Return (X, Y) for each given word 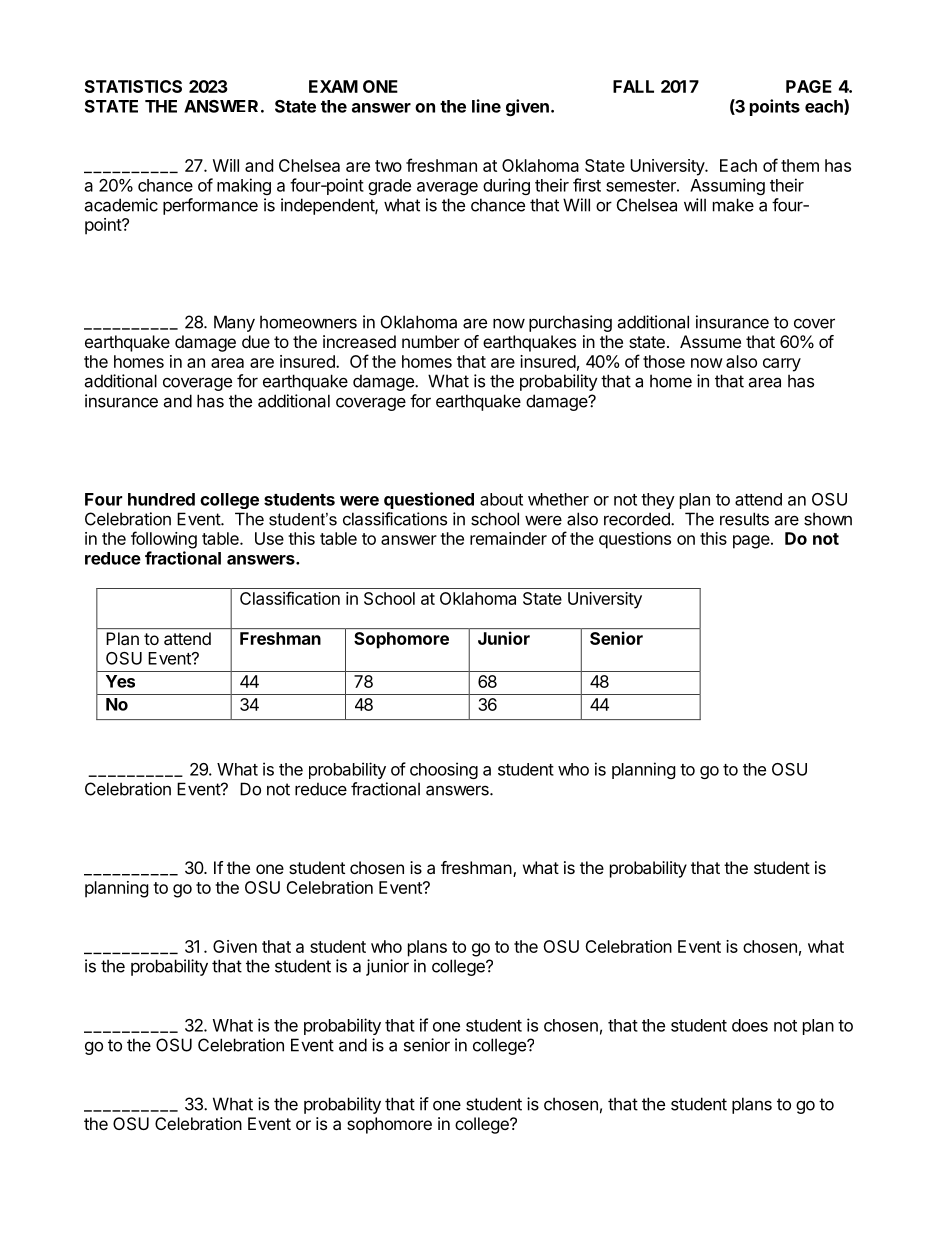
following (164, 540)
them (800, 165)
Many (234, 323)
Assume (710, 341)
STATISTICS (133, 86)
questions (635, 540)
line (486, 106)
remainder (508, 538)
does (750, 1025)
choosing (444, 770)
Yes (120, 681)
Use (269, 538)
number (431, 341)
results (744, 519)
